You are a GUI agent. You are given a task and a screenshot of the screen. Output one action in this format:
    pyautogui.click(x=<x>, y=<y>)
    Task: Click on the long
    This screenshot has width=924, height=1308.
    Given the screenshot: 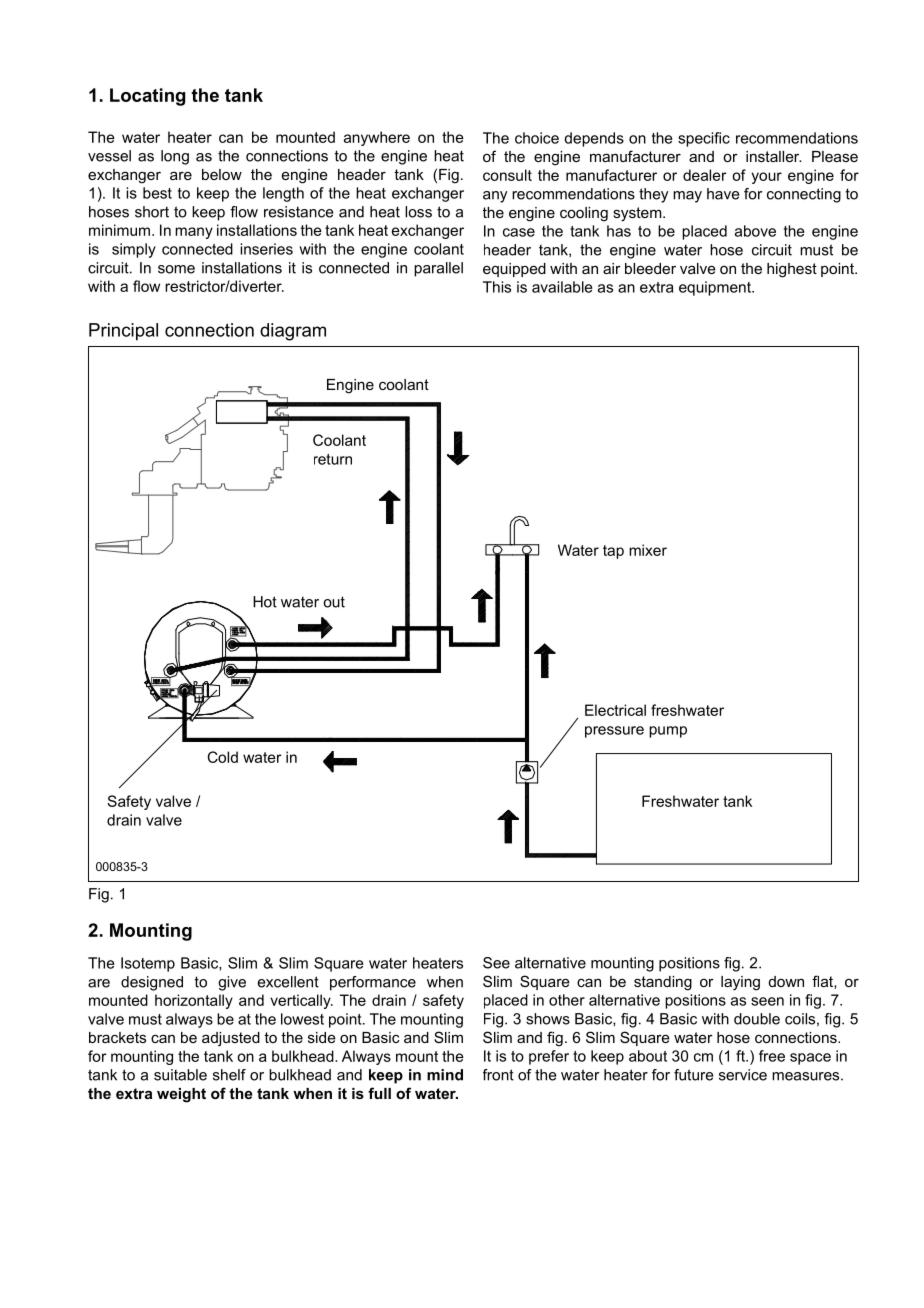 What is the action you would take?
    pyautogui.click(x=175, y=157)
